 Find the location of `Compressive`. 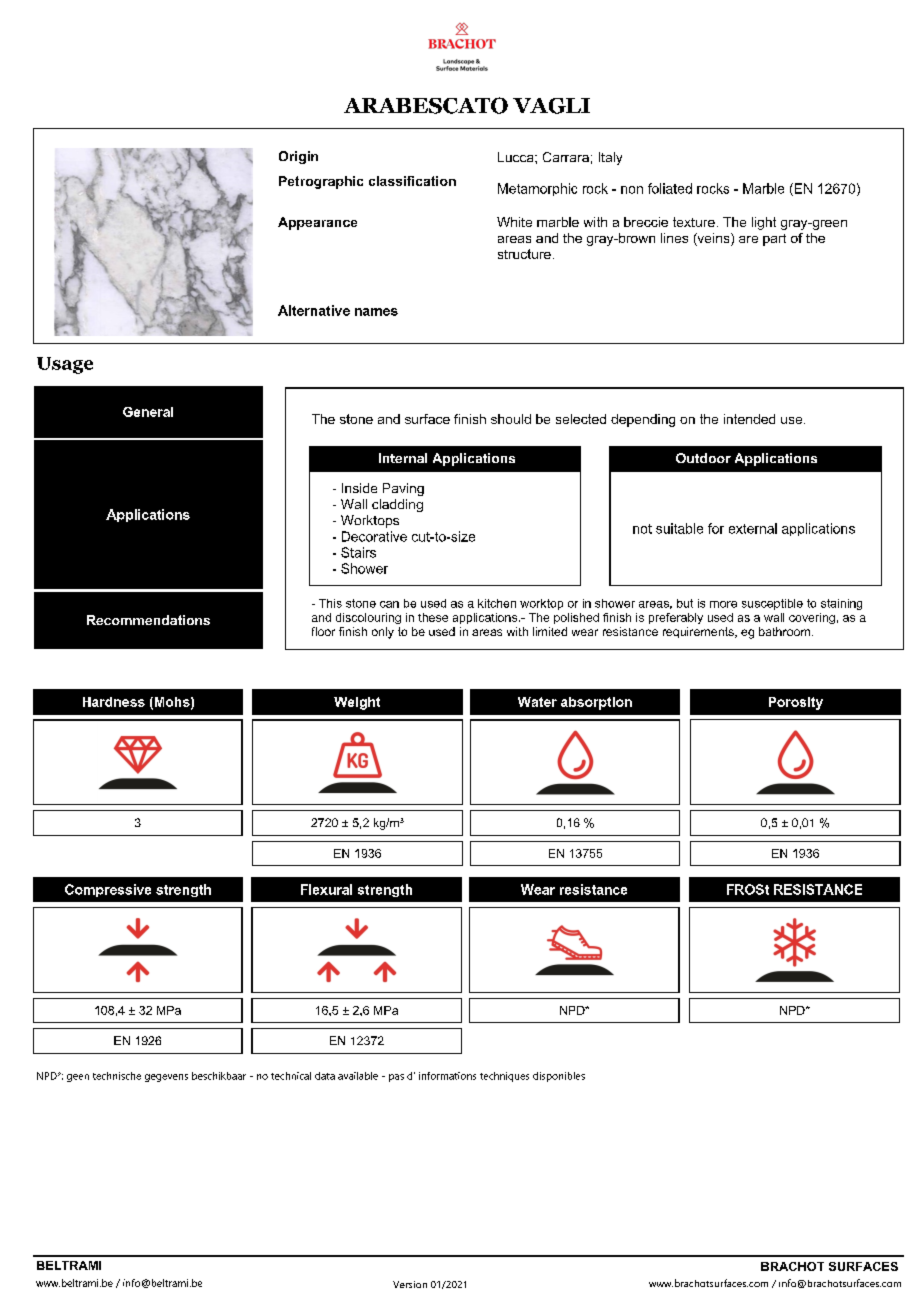

Compressive is located at coordinates (108, 890).
